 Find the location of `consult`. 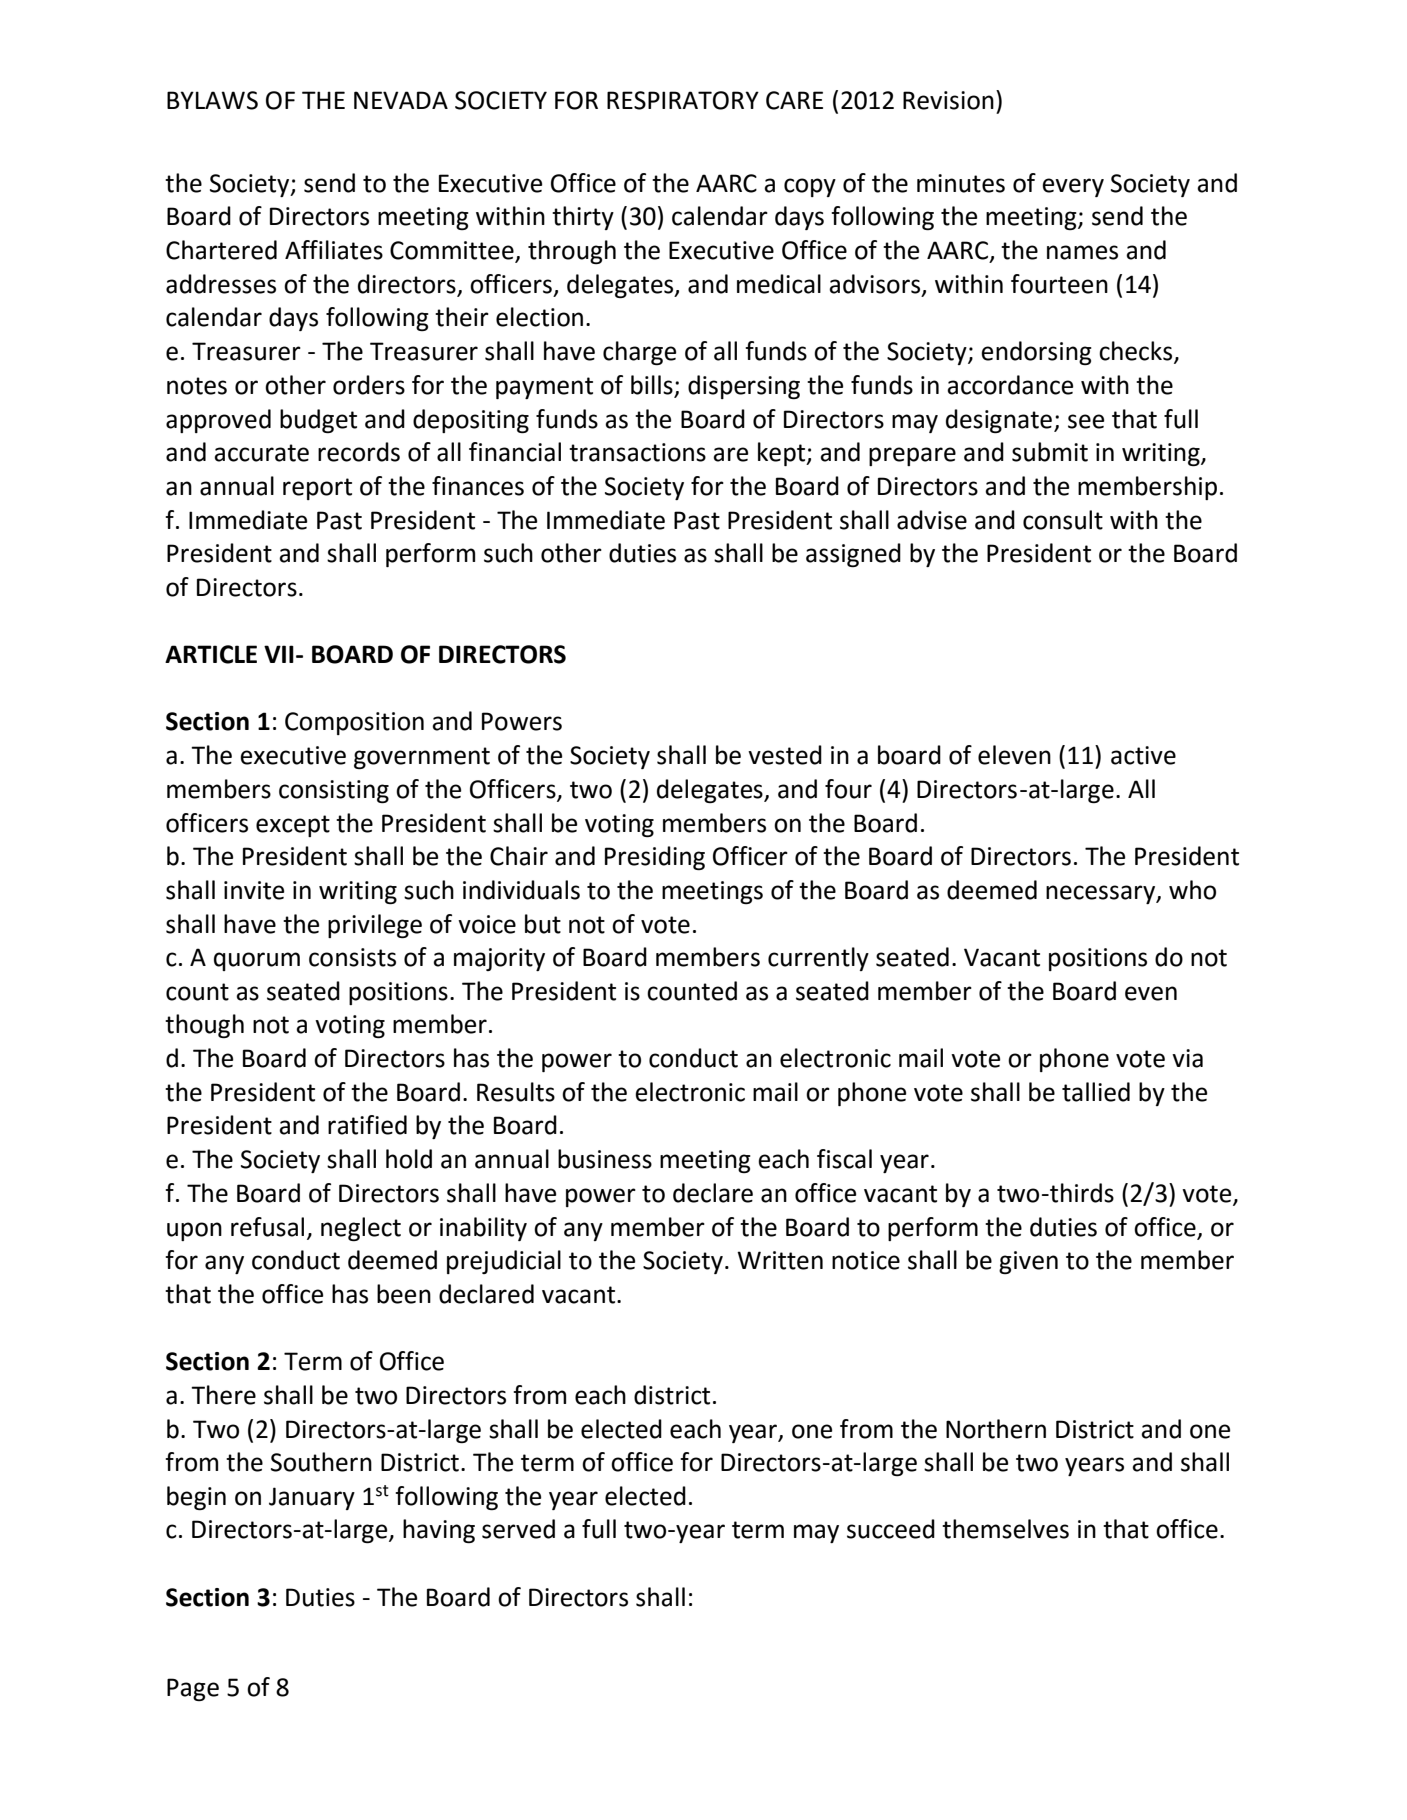

consult is located at coordinates (1063, 520).
